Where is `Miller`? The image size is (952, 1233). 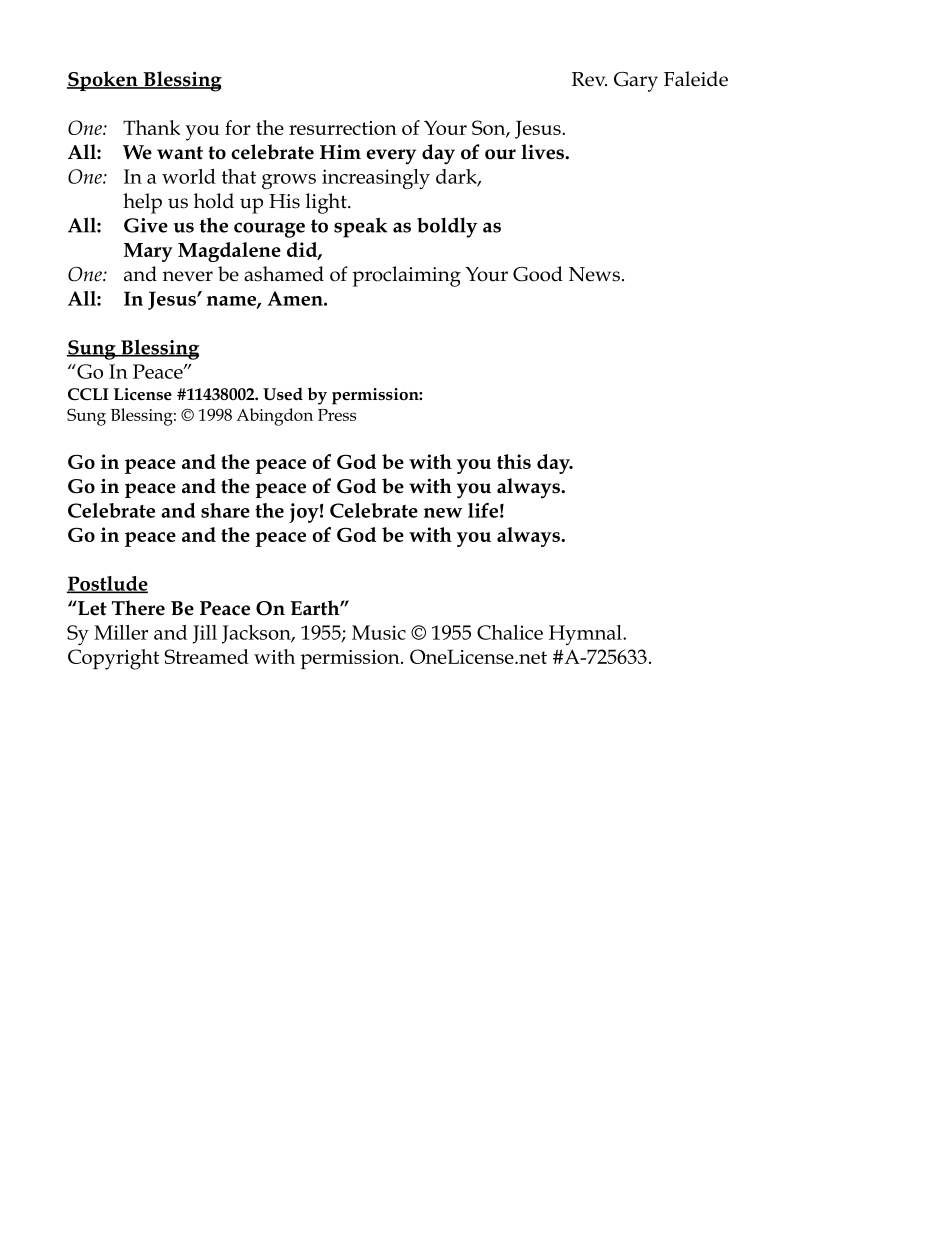
Miller is located at coordinates (121, 632).
